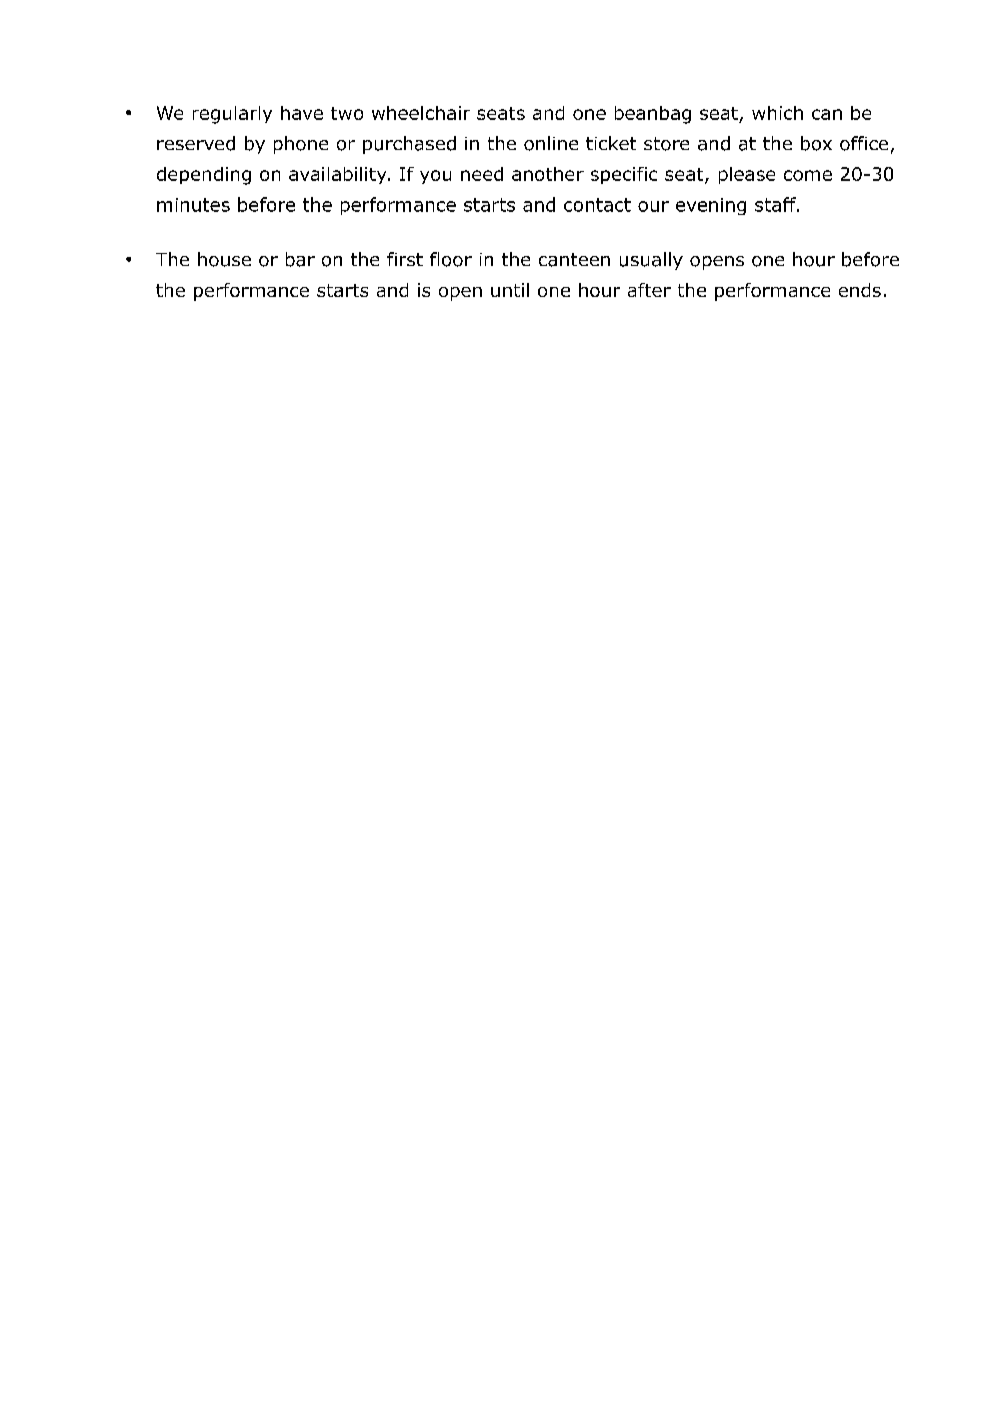 The image size is (1001, 1416). Describe the element at coordinates (808, 175) in the screenshot. I see `come` at that location.
